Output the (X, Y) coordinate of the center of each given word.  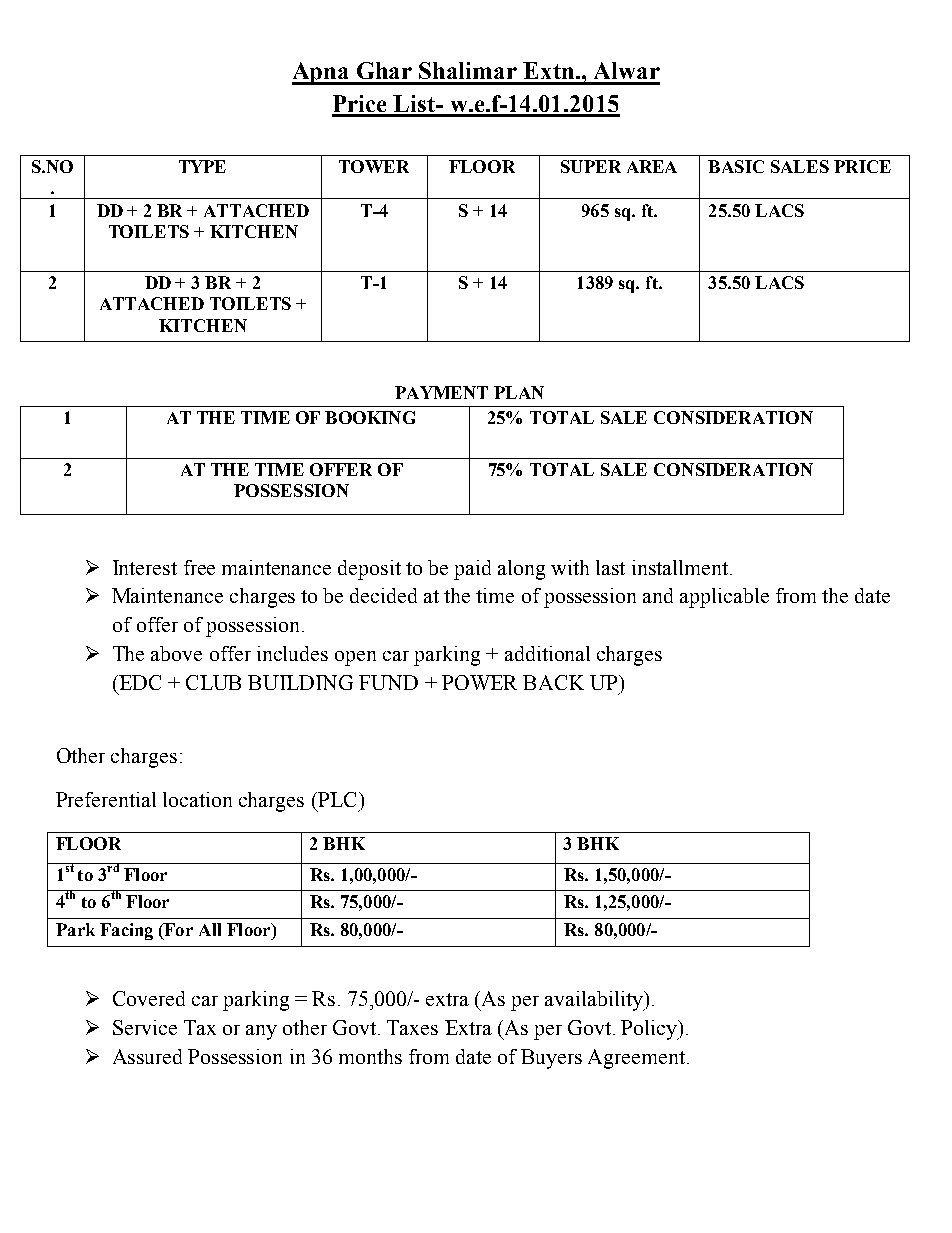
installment (680, 567)
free (199, 567)
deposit (369, 570)
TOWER (374, 166)
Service (145, 1027)
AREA (652, 166)
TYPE (202, 166)
